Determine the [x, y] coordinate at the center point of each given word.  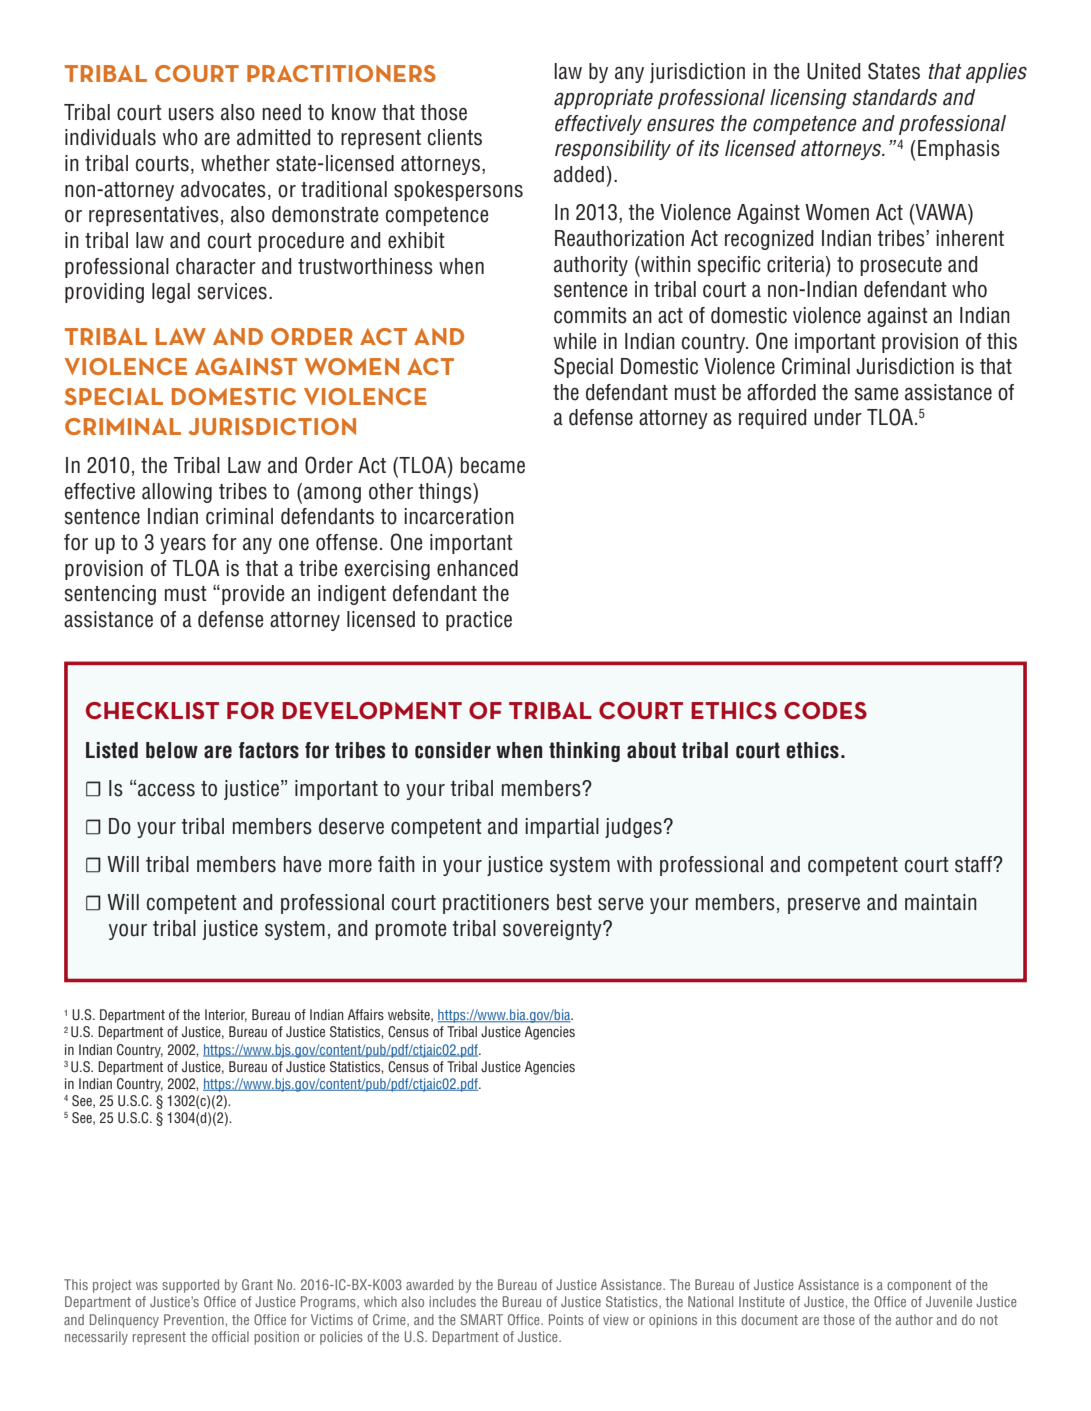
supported [190, 1286]
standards [894, 97]
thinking [584, 752]
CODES [825, 710]
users [191, 114]
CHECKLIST [152, 710]
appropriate [603, 99]
